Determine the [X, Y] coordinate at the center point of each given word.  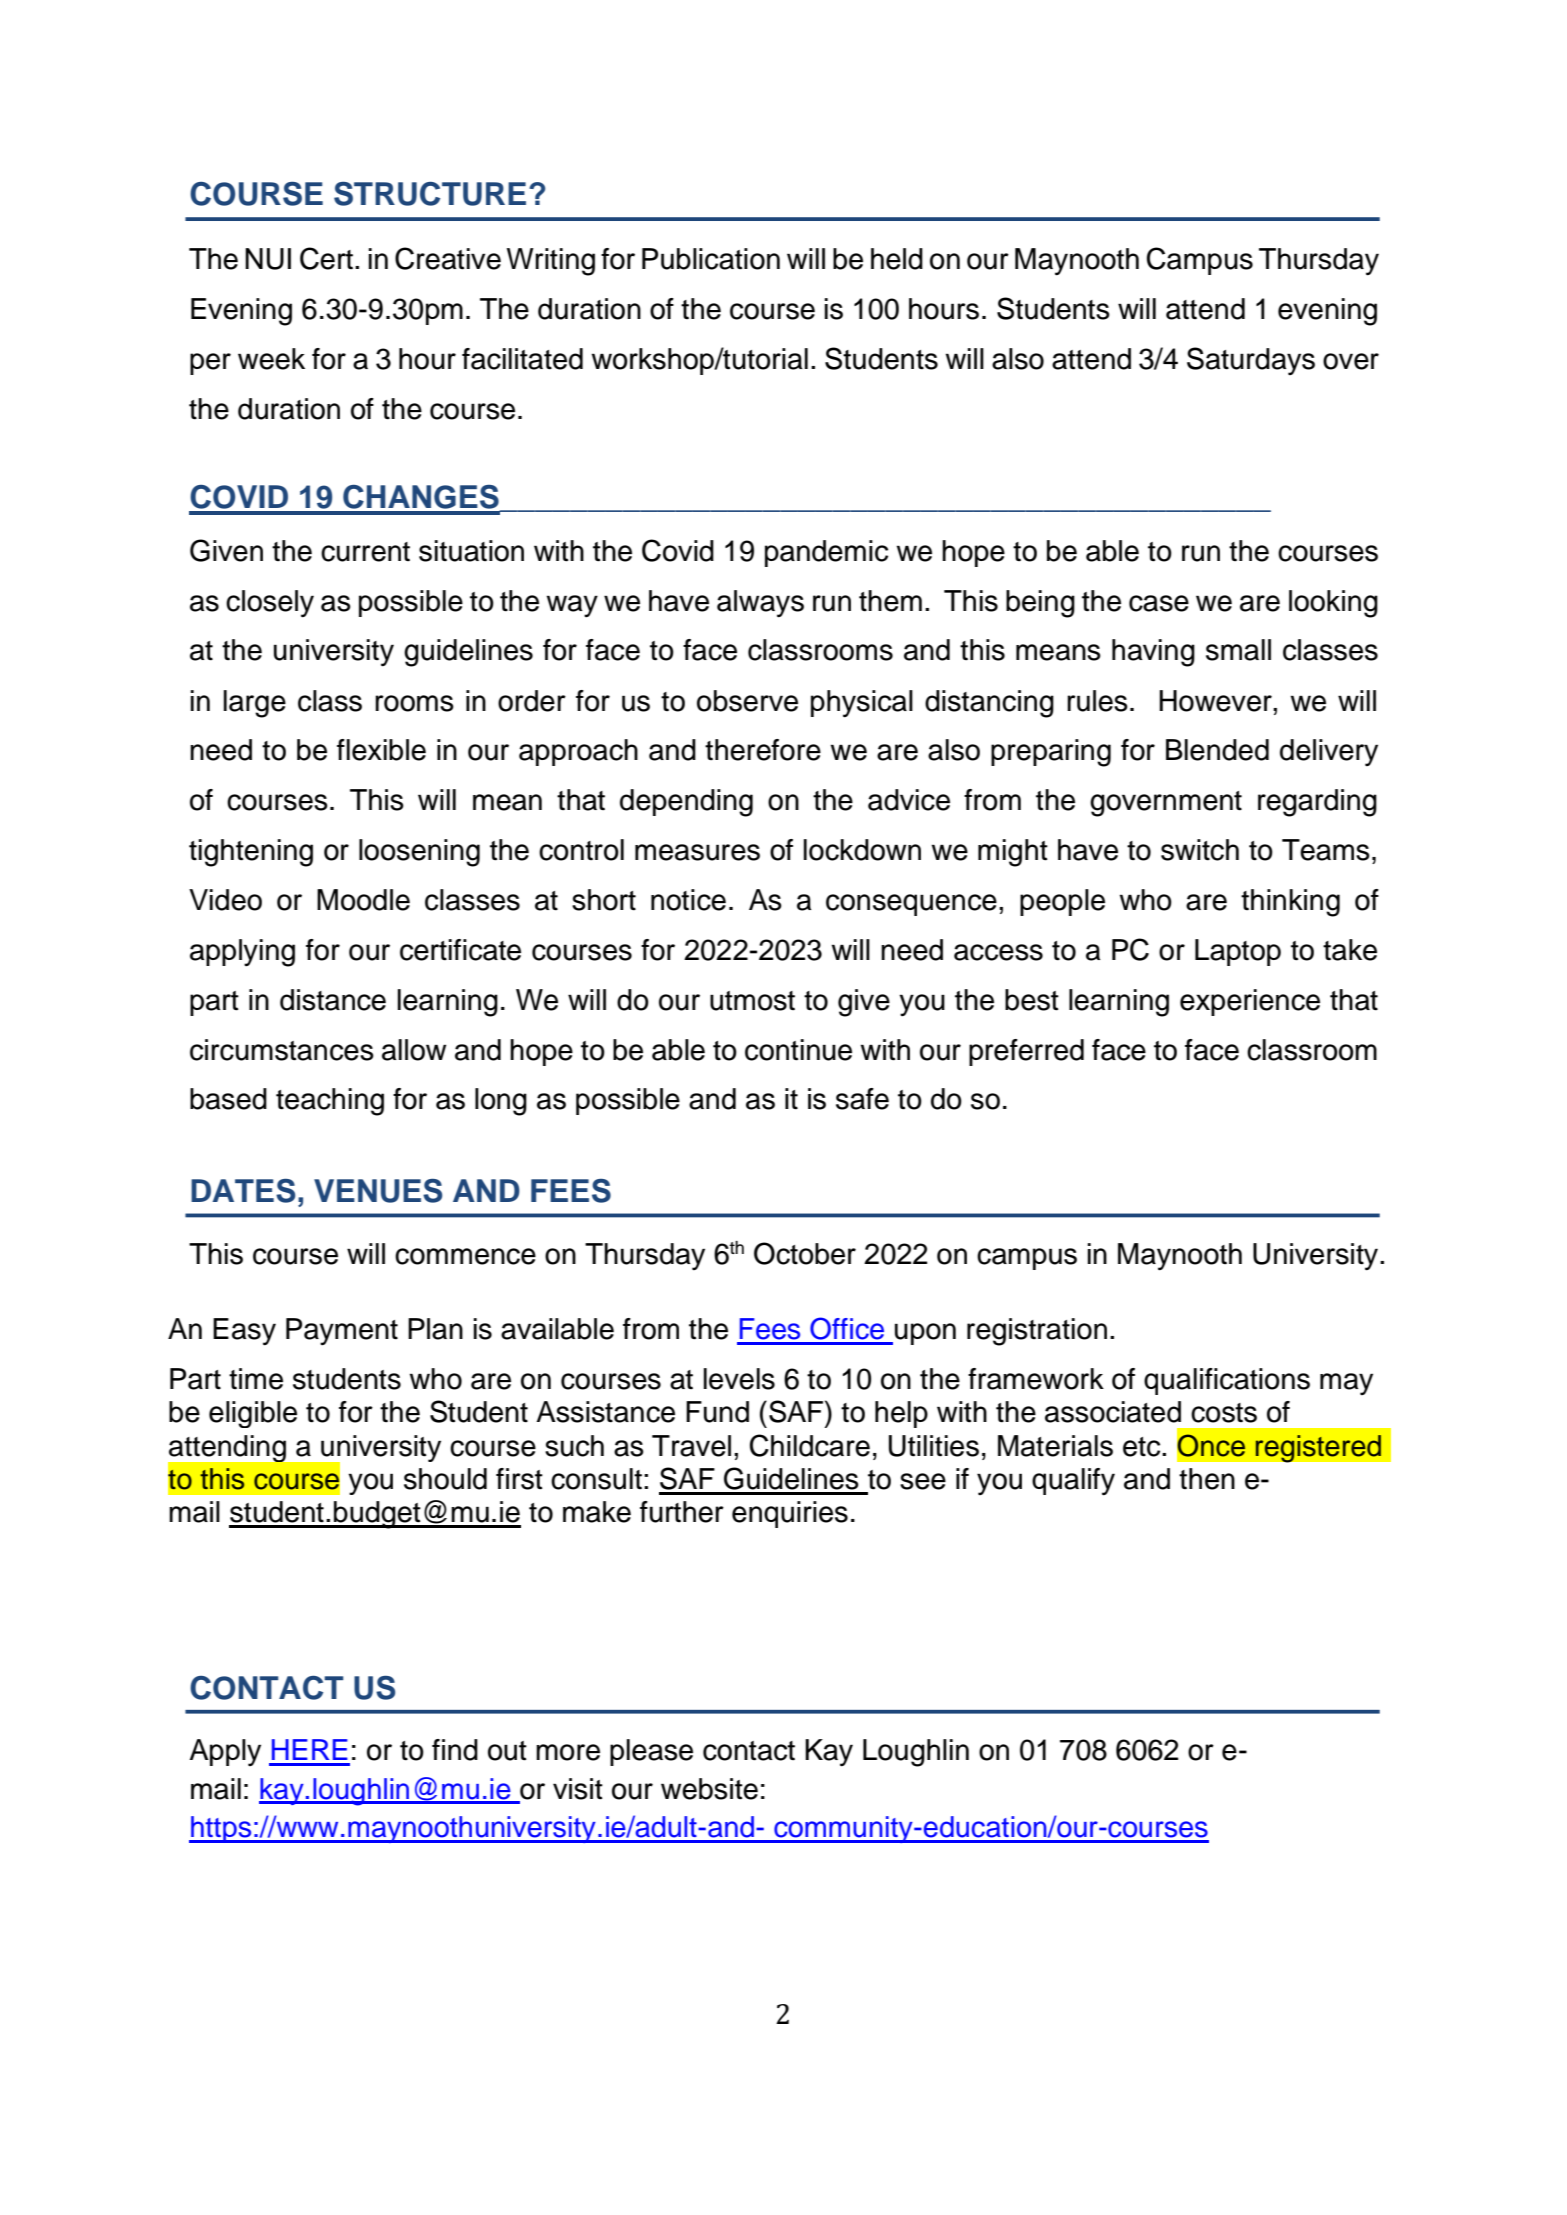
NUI [268, 259]
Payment [342, 1331]
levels [739, 1379]
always [760, 604]
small [1238, 650]
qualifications [1227, 1381]
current [365, 552]
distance [333, 1000]
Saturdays [1251, 361]
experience [1250, 1002]
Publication [711, 259]
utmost [752, 1001]
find [455, 1750]
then [1207, 1479]
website [709, 1789]
